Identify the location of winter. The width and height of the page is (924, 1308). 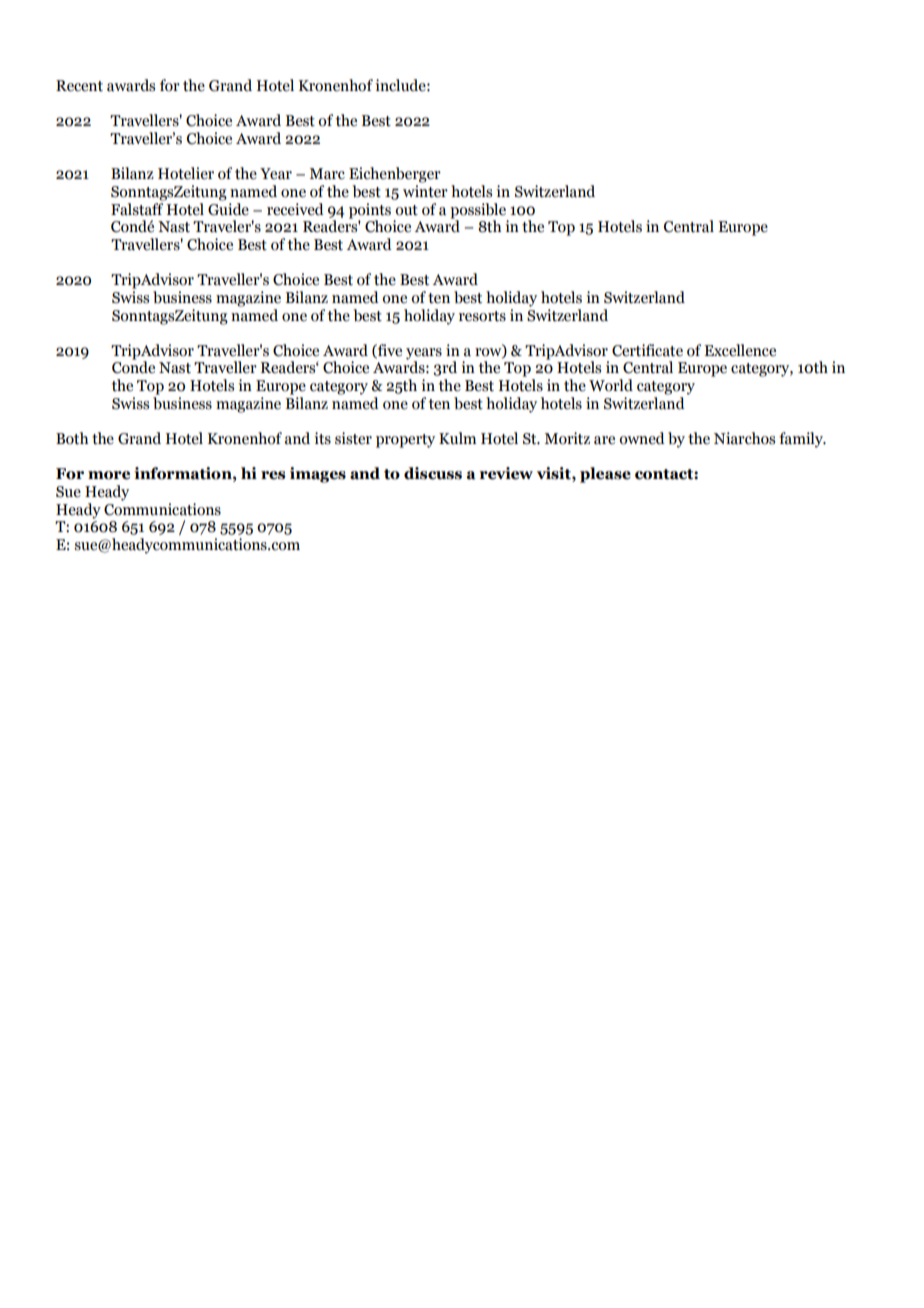
(425, 191).
